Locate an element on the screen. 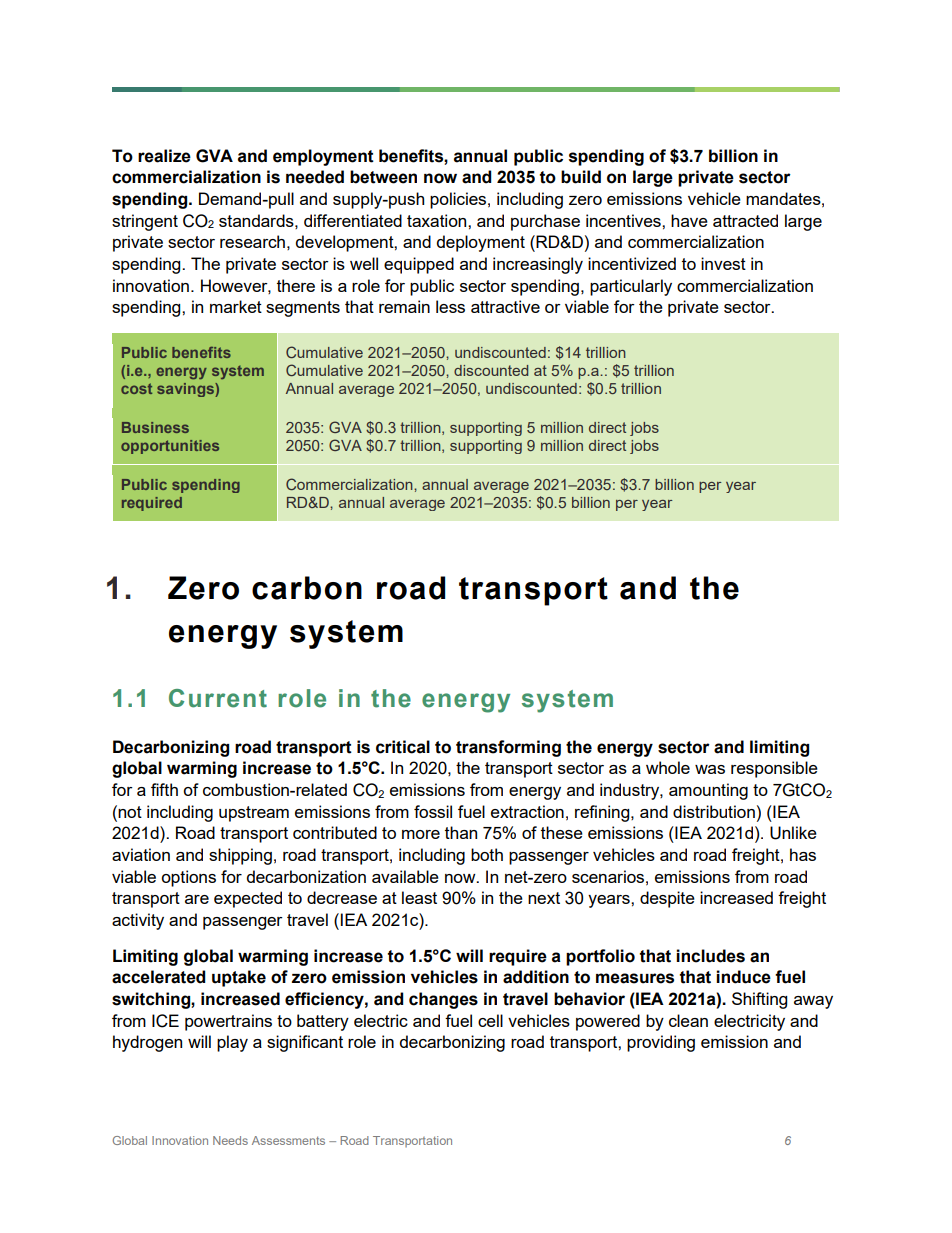 This screenshot has width=952, height=1233. particularly is located at coordinates (631, 287).
